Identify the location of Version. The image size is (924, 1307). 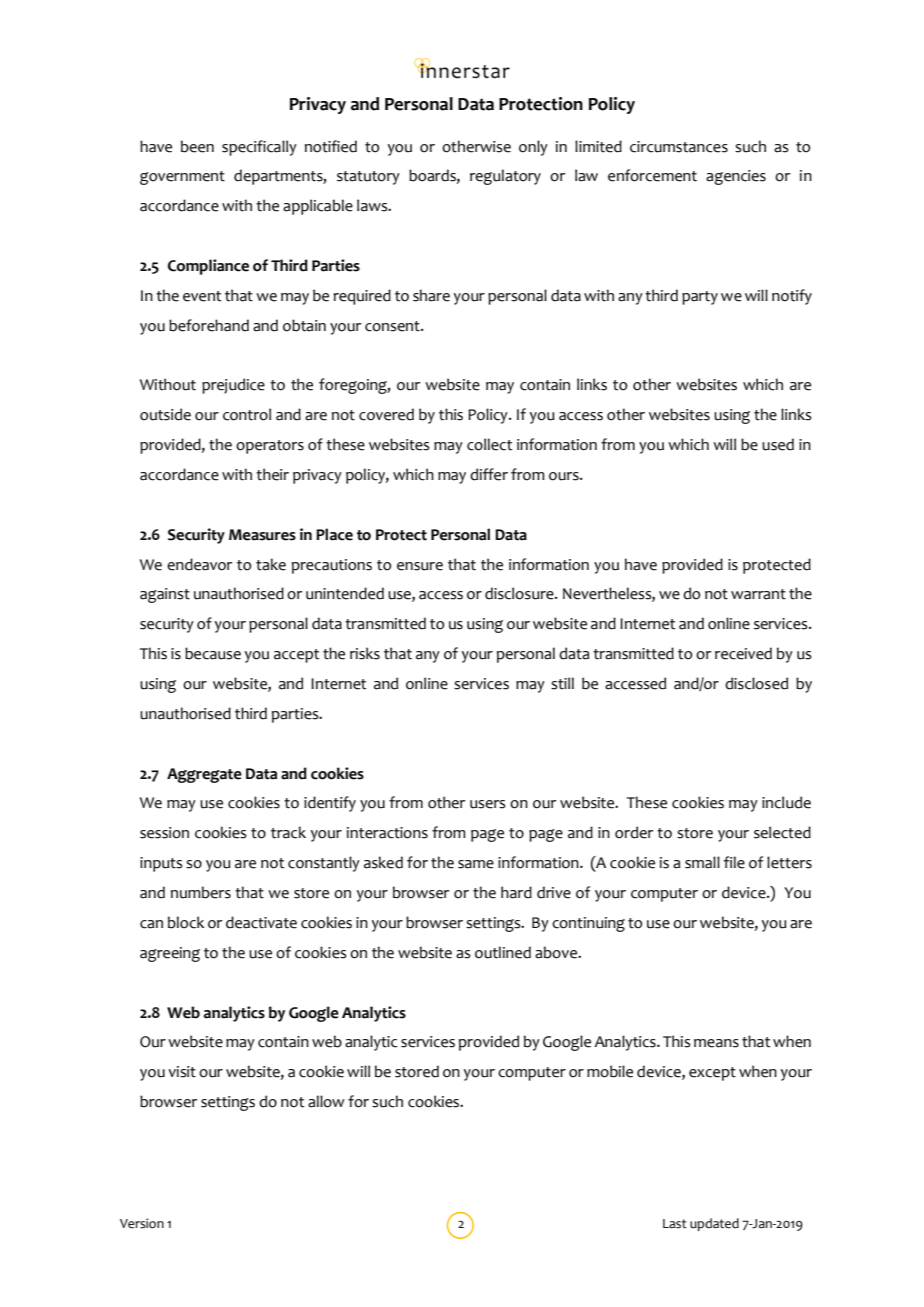
(142, 1223).
